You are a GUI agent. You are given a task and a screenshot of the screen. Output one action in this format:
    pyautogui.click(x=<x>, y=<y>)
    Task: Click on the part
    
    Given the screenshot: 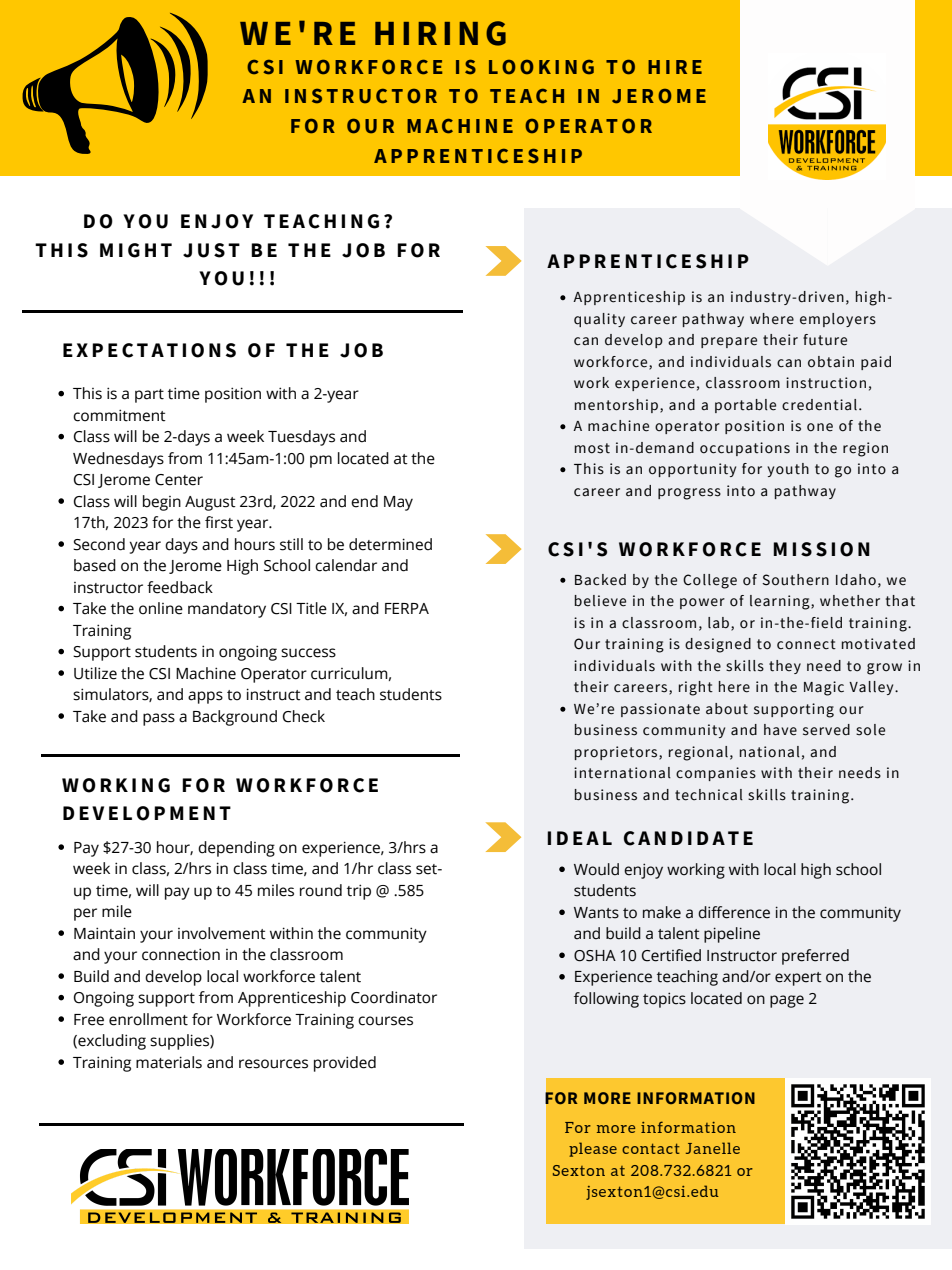 What is the action you would take?
    pyautogui.click(x=149, y=396)
